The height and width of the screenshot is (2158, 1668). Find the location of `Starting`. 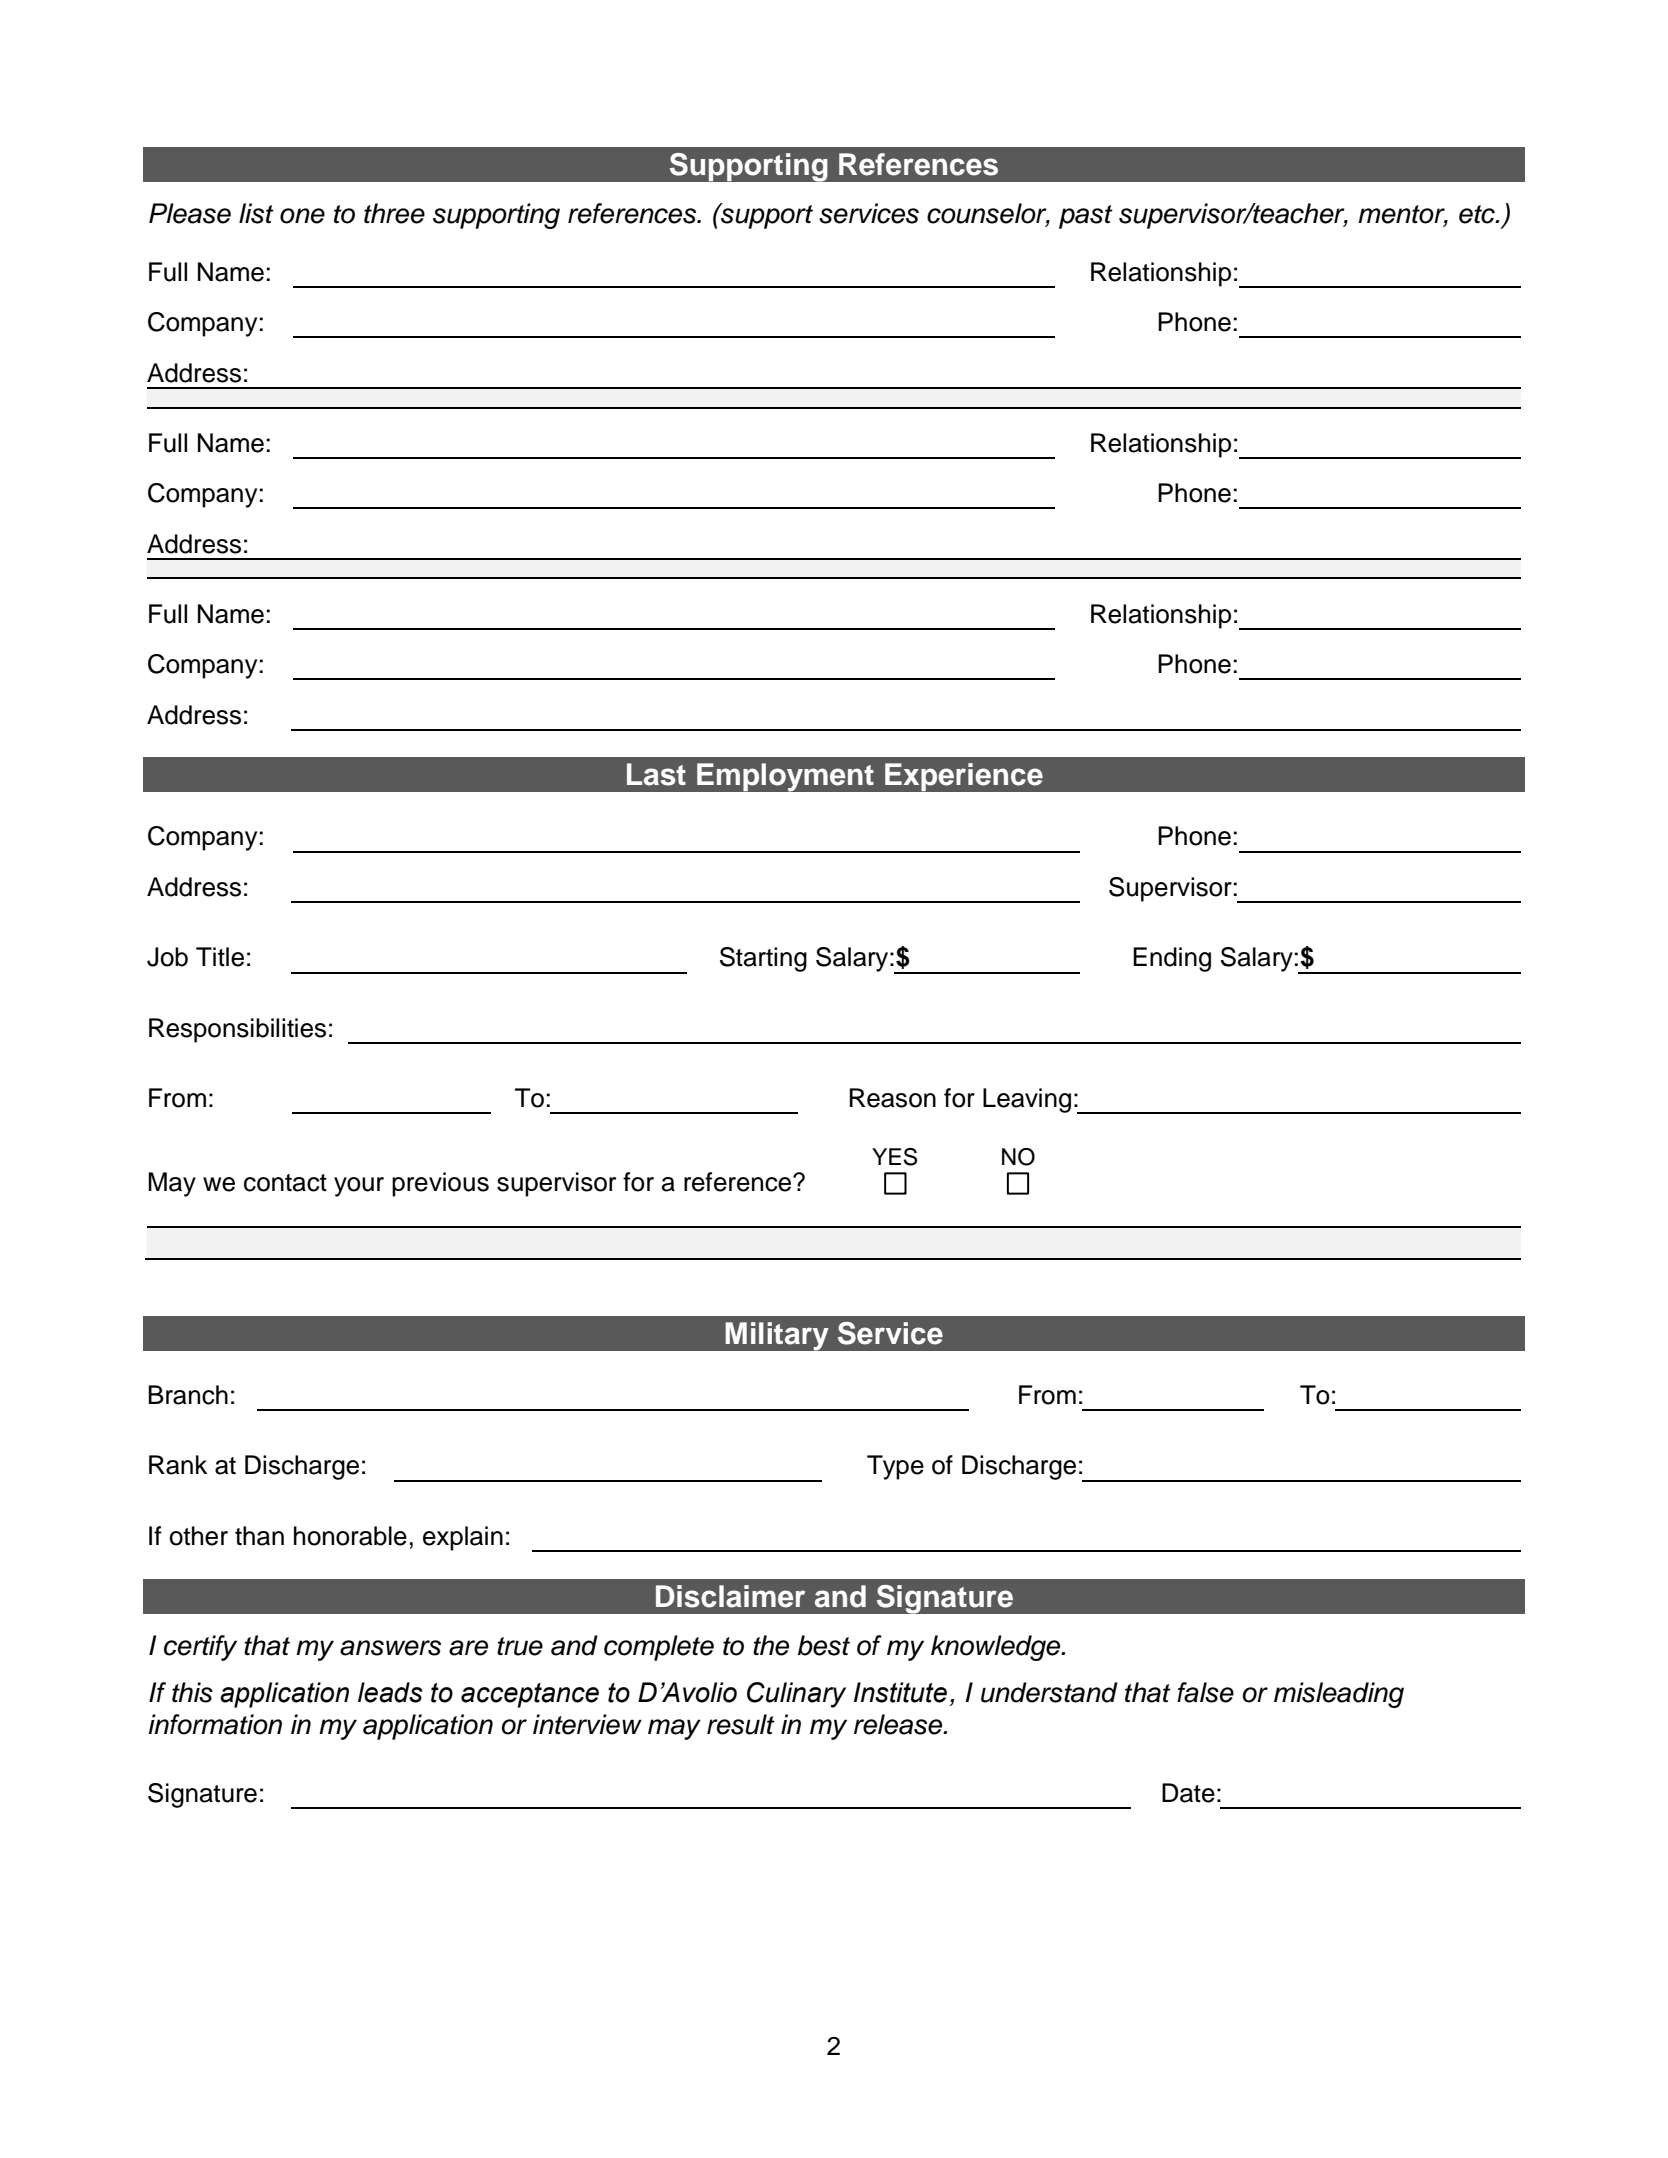

Starting is located at coordinates (763, 959).
